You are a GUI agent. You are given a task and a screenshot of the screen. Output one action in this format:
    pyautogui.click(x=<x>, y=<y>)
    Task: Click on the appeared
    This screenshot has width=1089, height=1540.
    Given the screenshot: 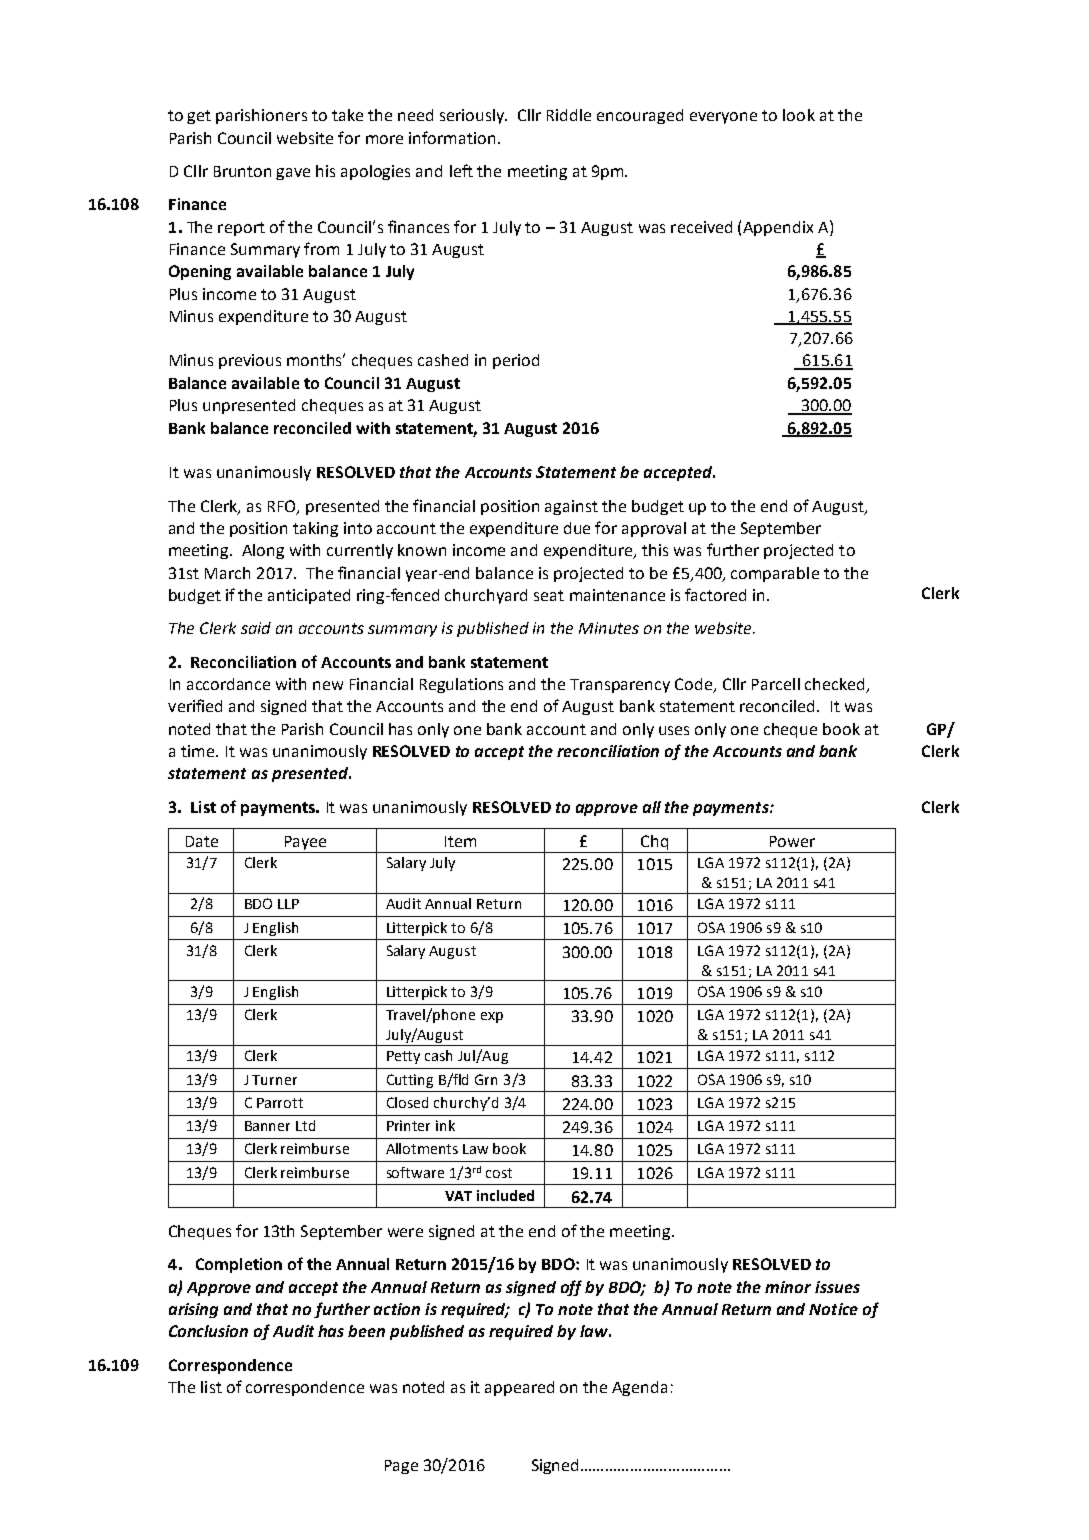 What is the action you would take?
    pyautogui.click(x=519, y=1388)
